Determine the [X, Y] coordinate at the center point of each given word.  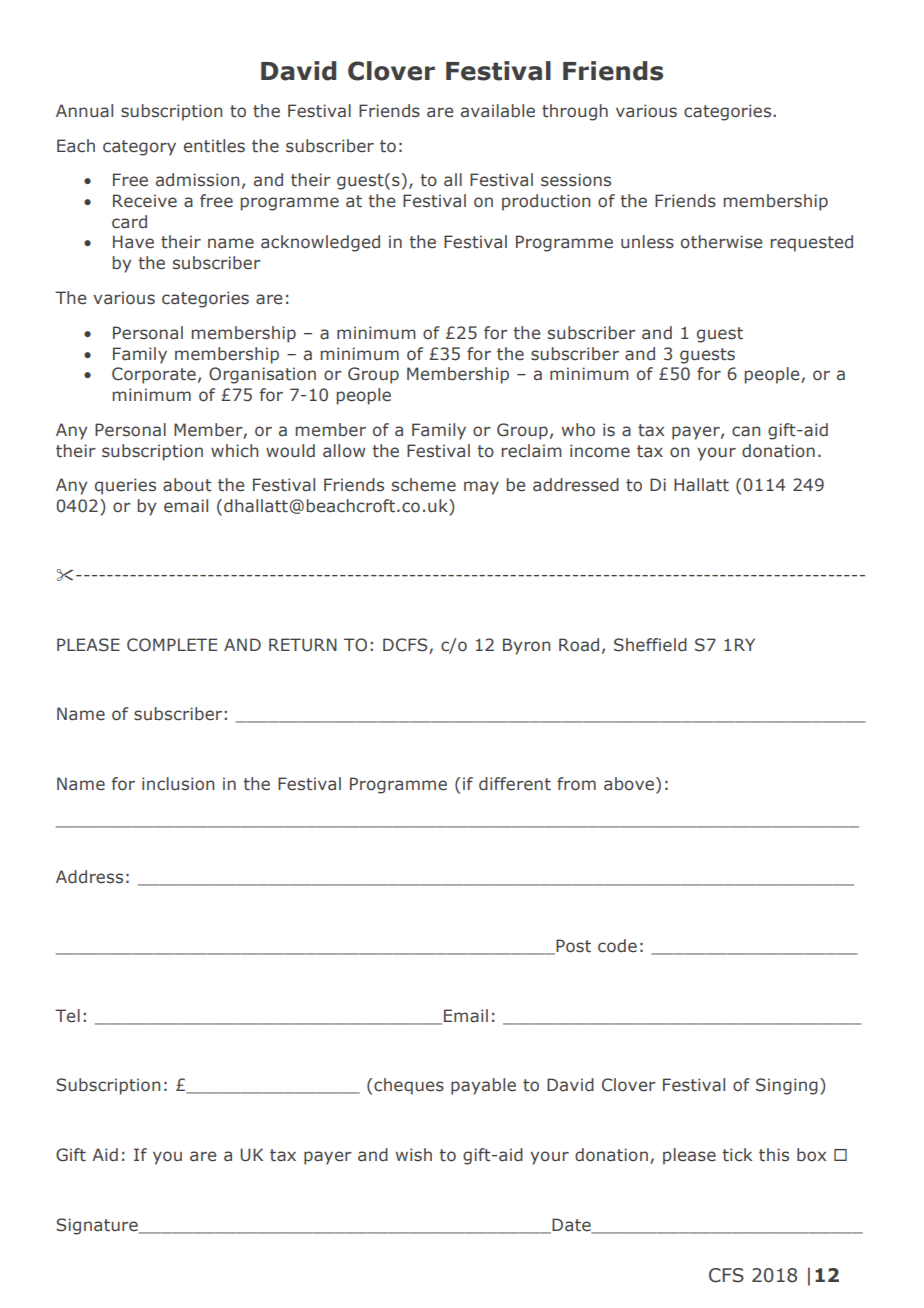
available [498, 111]
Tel [67, 1016]
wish [414, 1155]
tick [737, 1155]
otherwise [721, 242]
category [139, 148]
